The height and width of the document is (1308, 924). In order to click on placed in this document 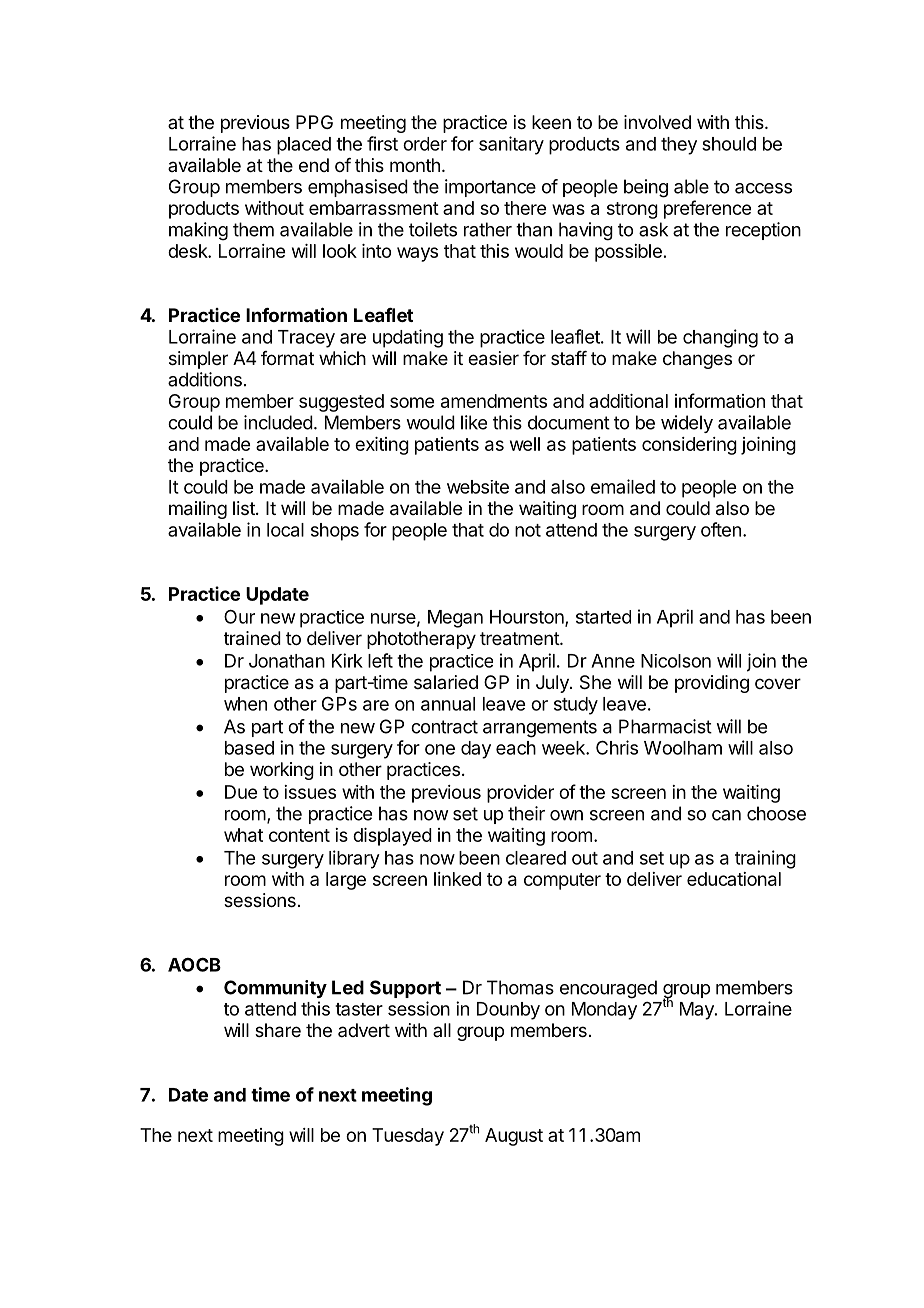, I will do `click(304, 146)`.
